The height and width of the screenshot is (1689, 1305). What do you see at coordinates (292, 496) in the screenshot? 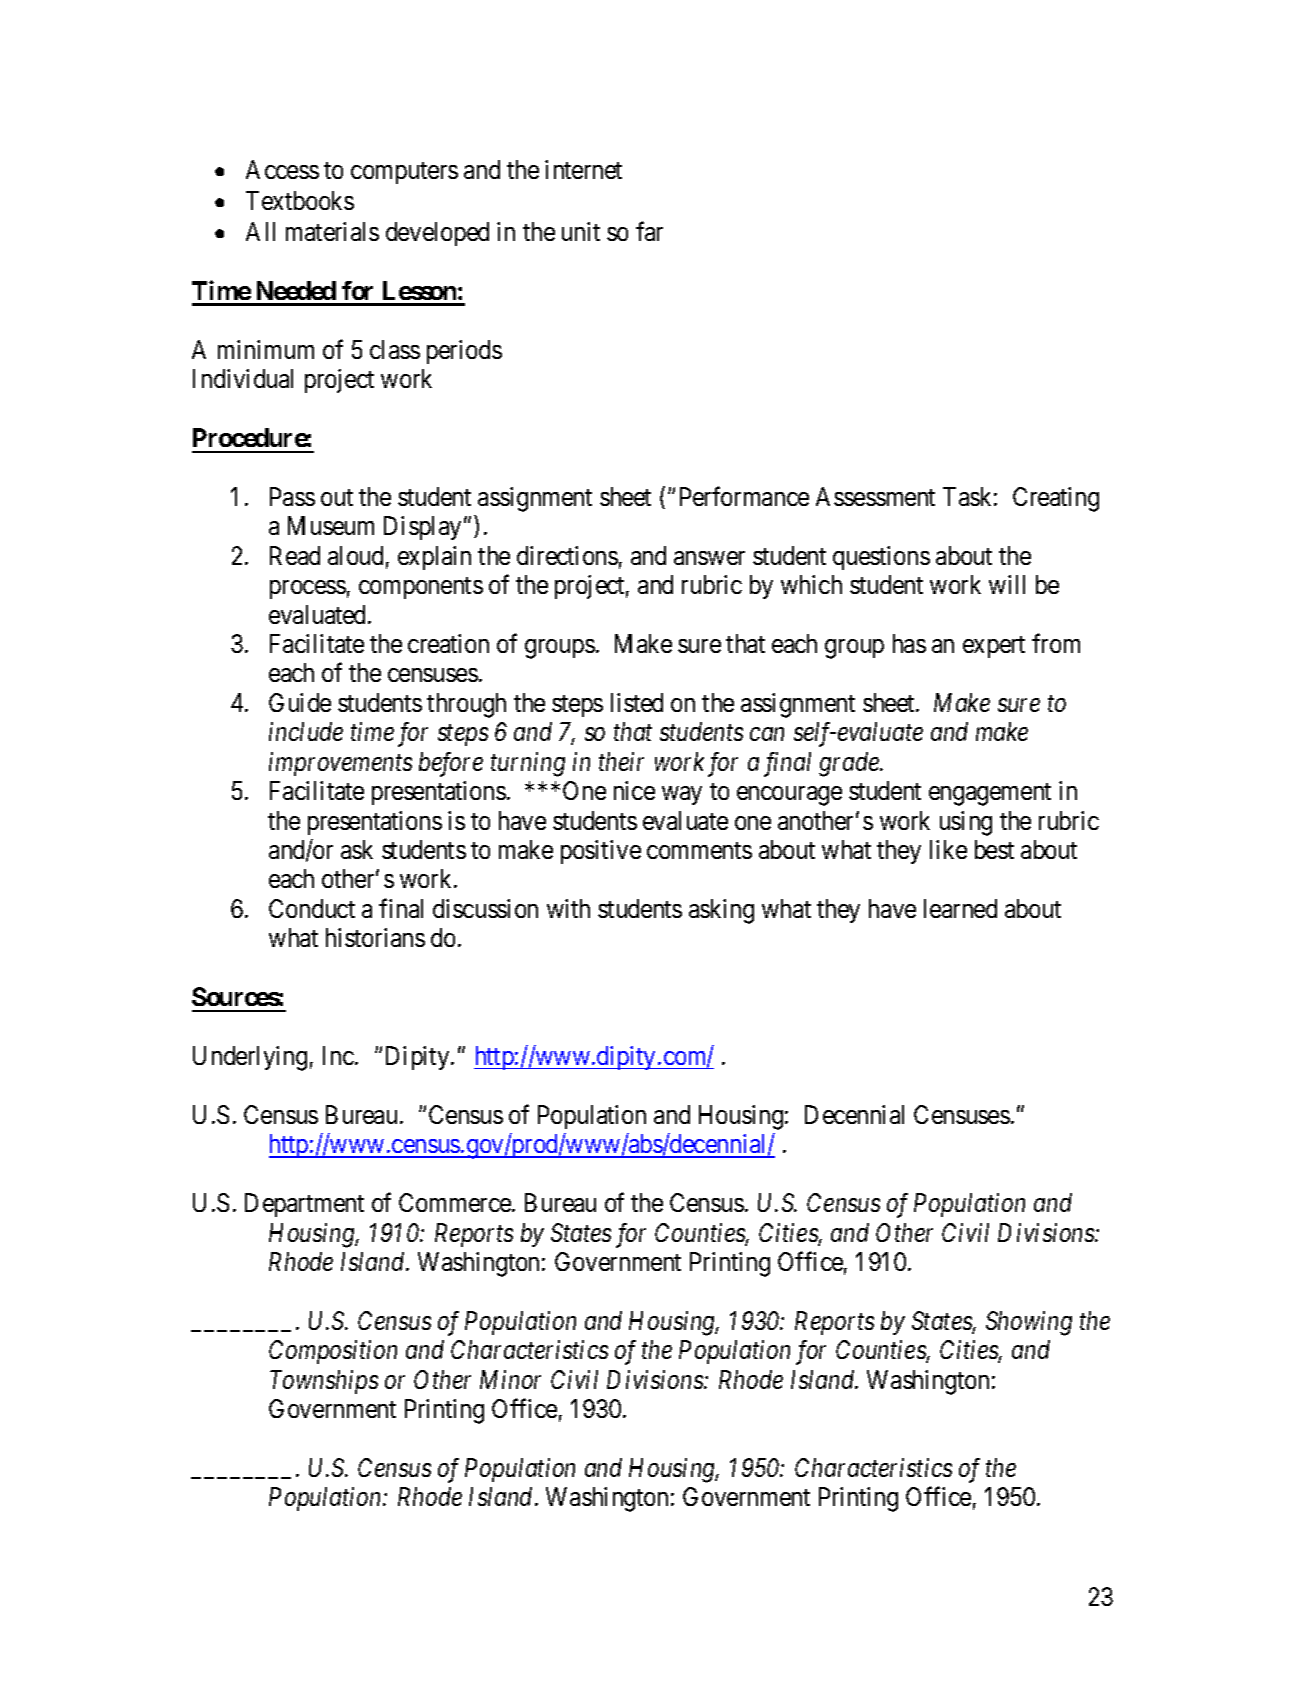
I see `Pass` at bounding box center [292, 496].
